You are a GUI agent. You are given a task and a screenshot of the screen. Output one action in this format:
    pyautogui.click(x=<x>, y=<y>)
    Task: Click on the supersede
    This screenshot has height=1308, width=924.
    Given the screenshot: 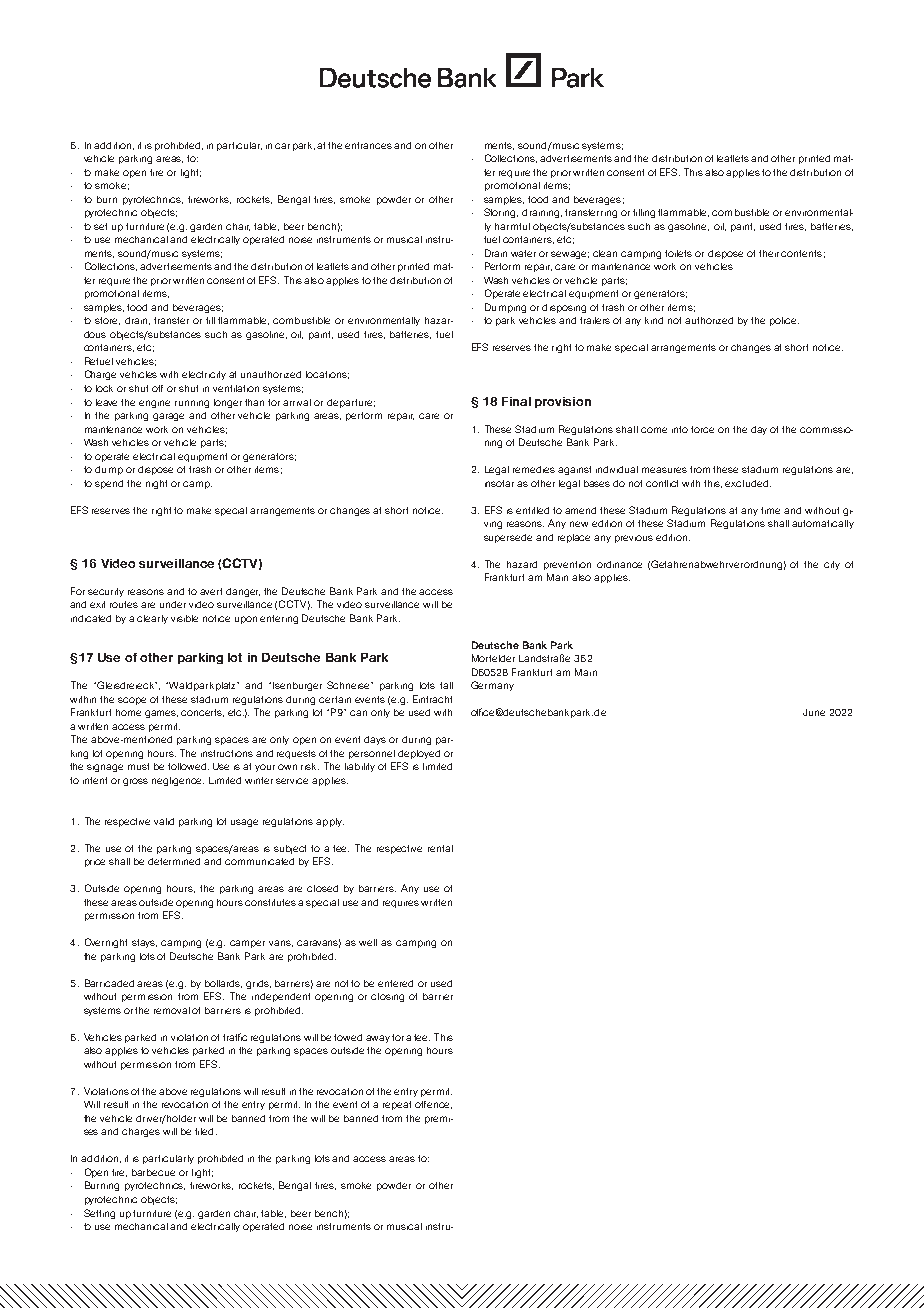 What is the action you would take?
    pyautogui.click(x=508, y=538)
